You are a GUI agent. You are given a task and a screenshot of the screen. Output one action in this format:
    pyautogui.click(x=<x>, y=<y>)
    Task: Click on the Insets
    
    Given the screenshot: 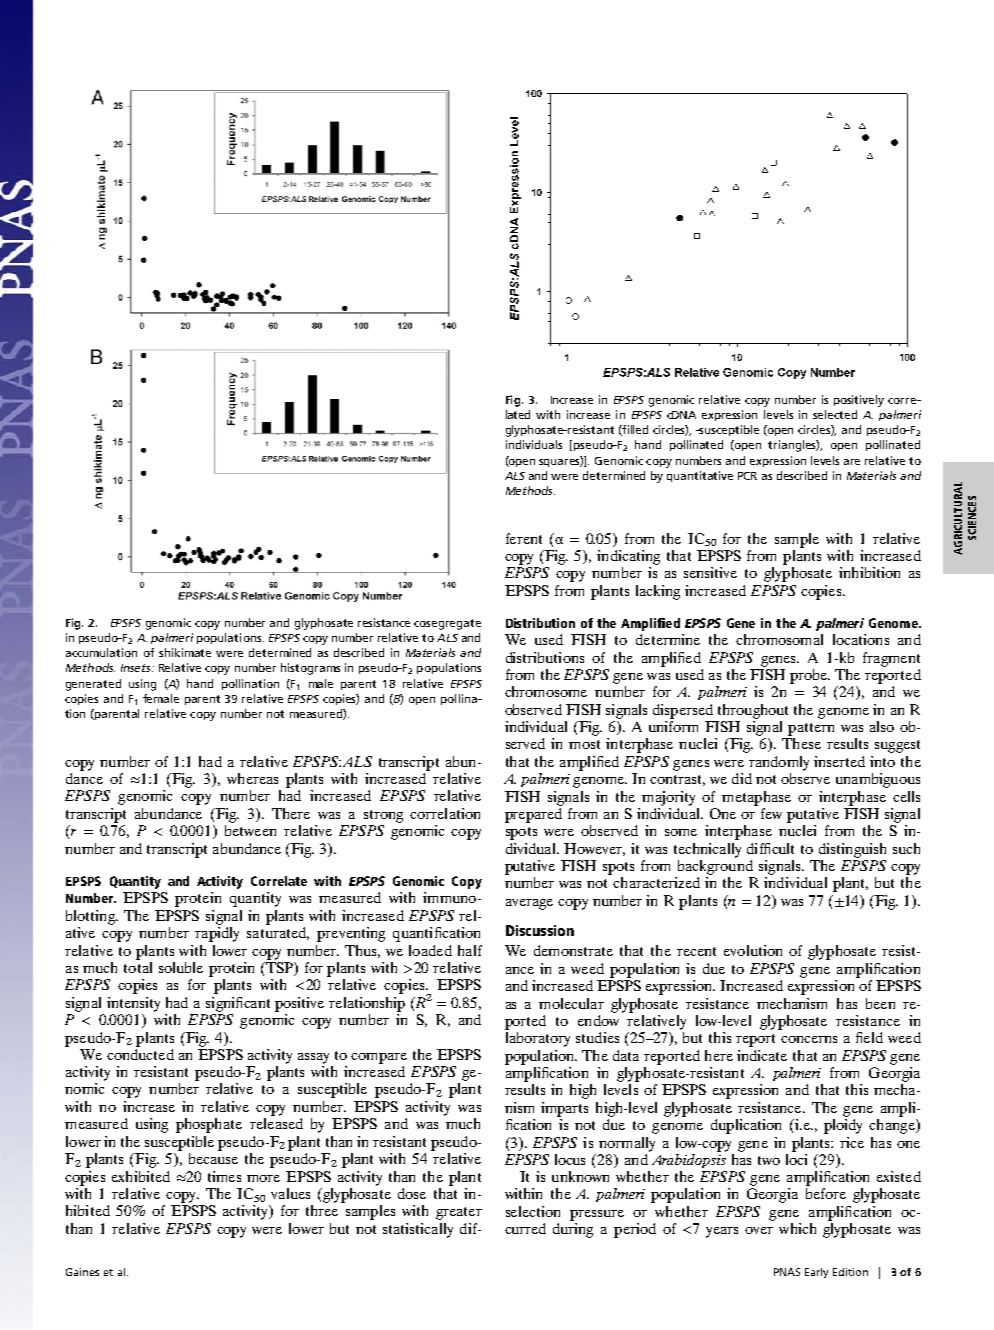 What is the action you would take?
    pyautogui.click(x=137, y=668)
